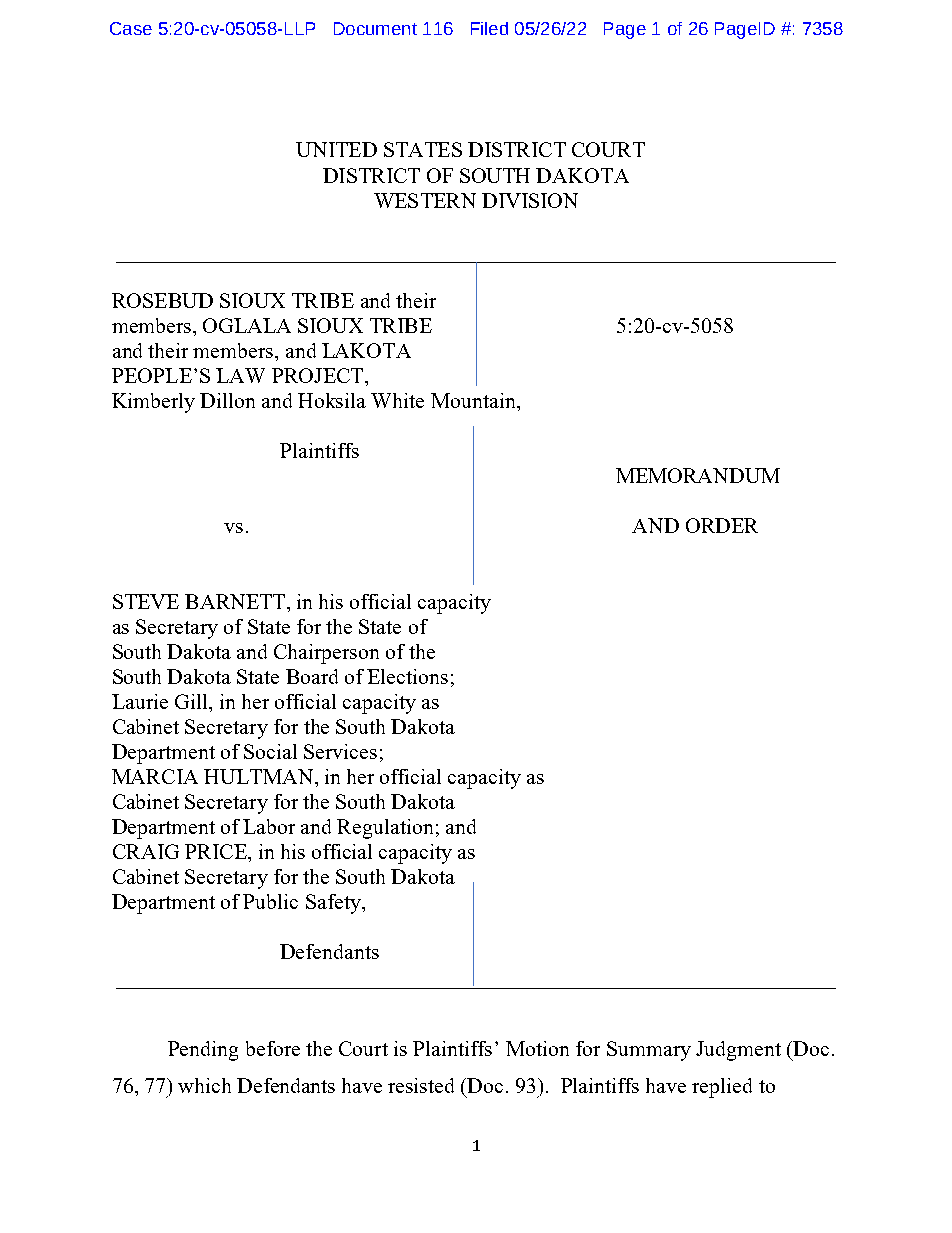 This image has width=952, height=1233. Describe the element at coordinates (236, 601) in the image. I see `BARNETT` at that location.
